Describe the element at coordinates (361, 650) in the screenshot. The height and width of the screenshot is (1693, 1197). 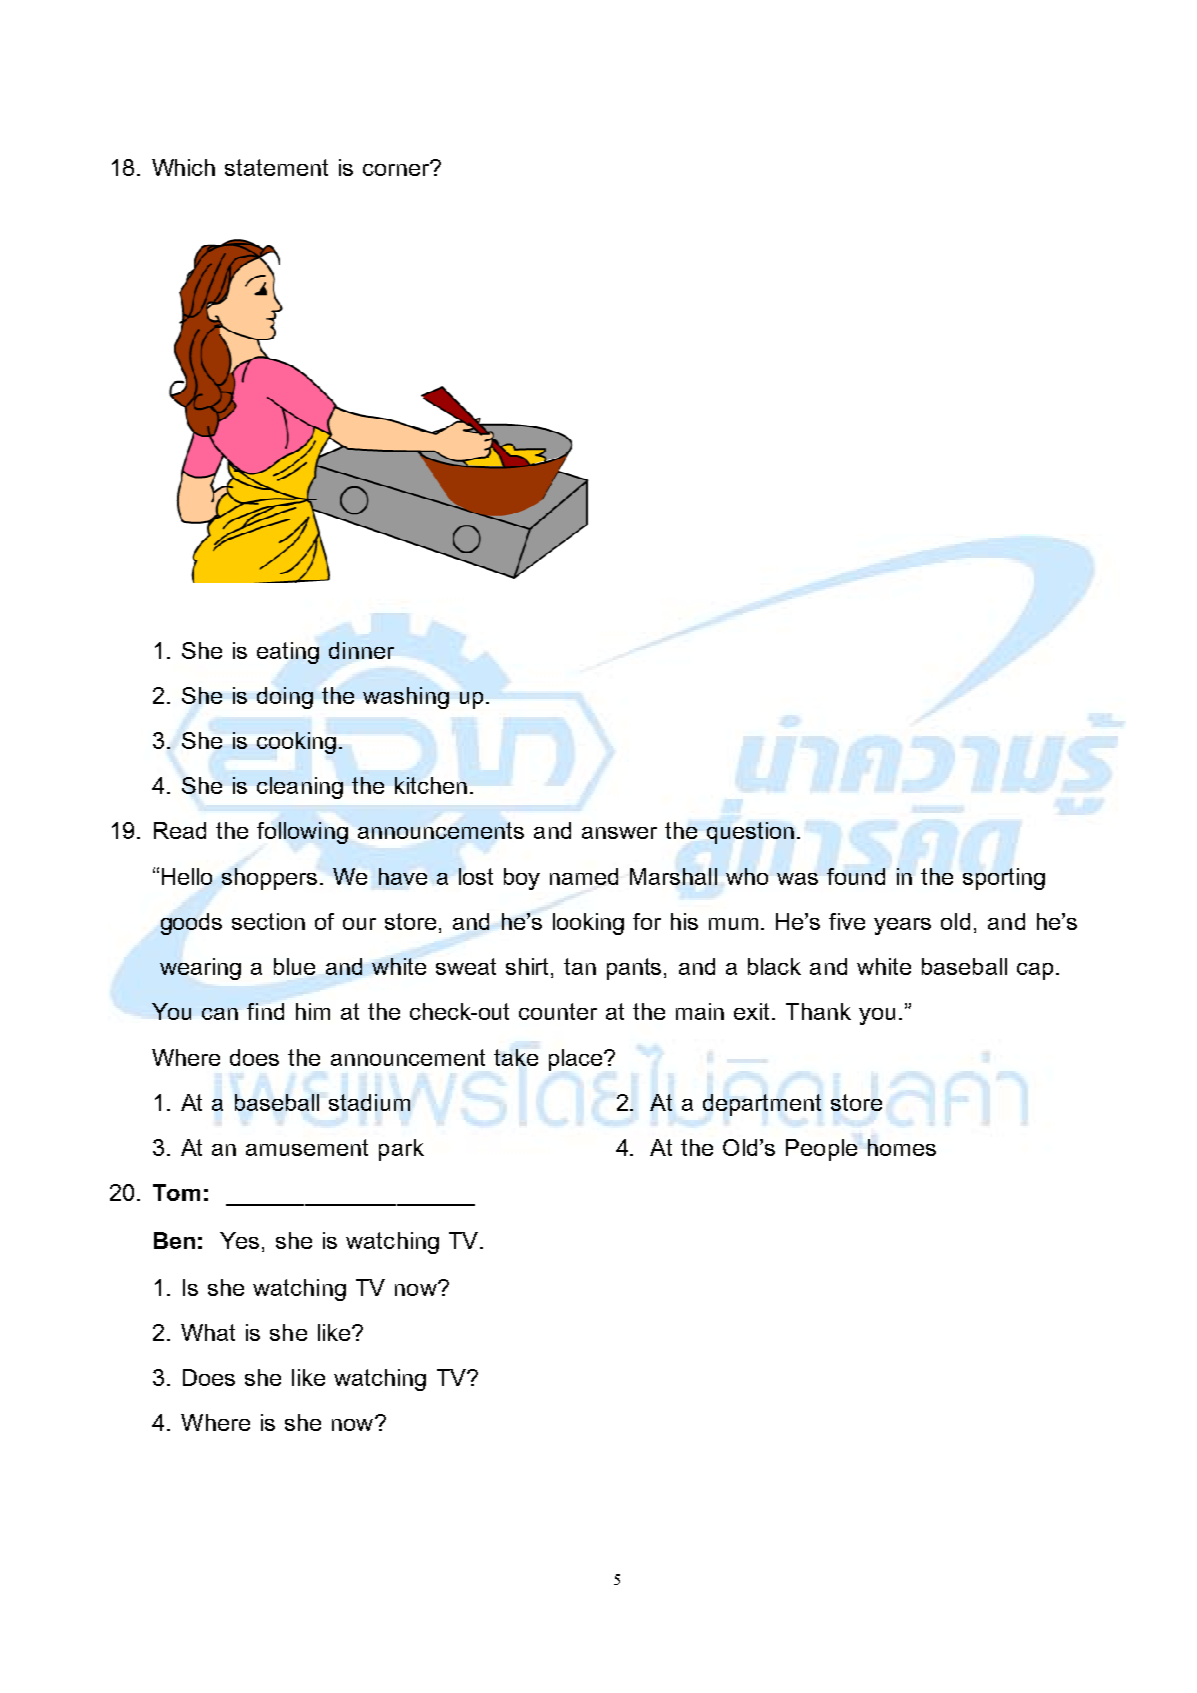
I see `dinner` at that location.
